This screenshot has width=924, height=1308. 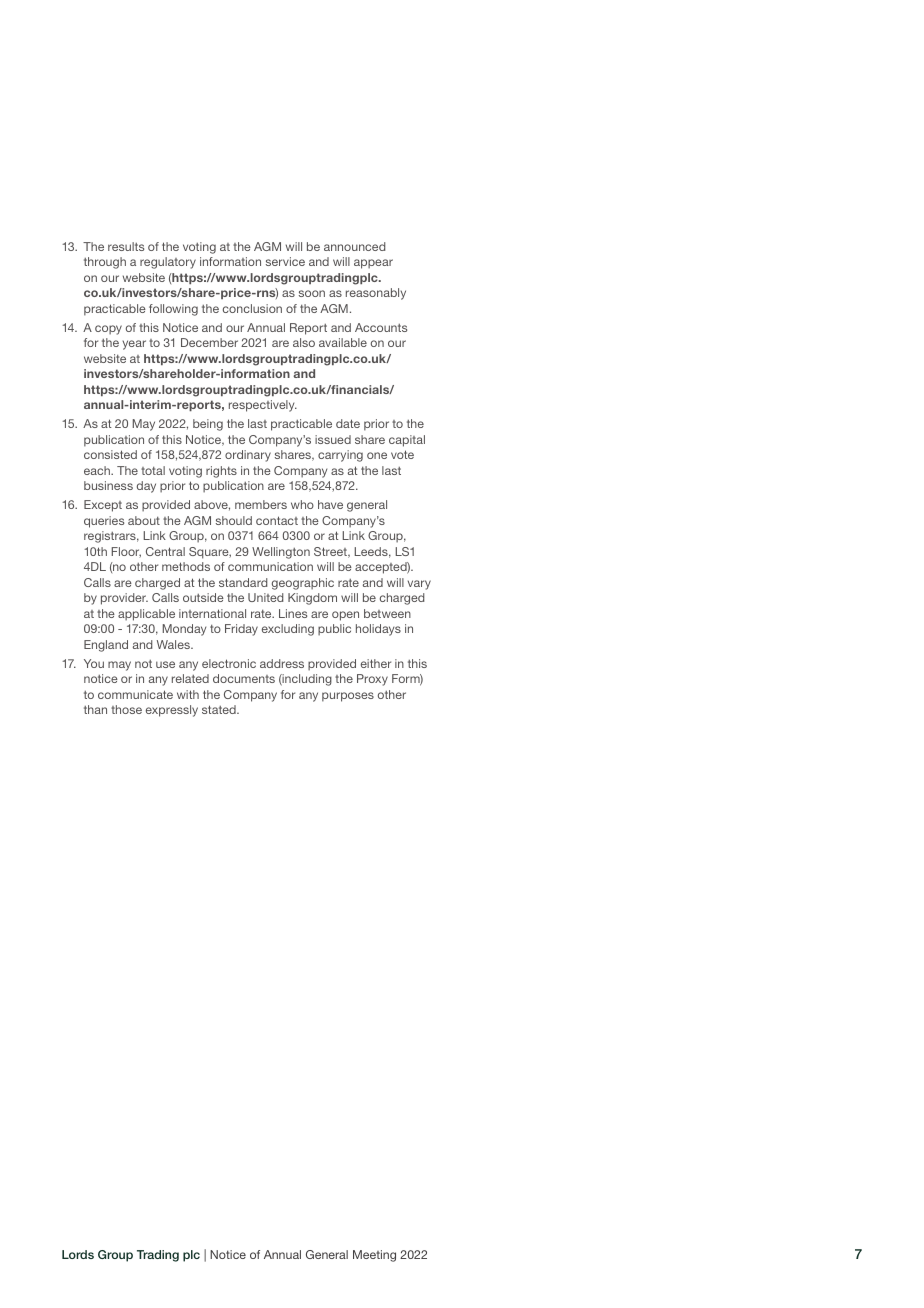 What do you see at coordinates (124, 599) in the screenshot?
I see `provider` at bounding box center [124, 599].
